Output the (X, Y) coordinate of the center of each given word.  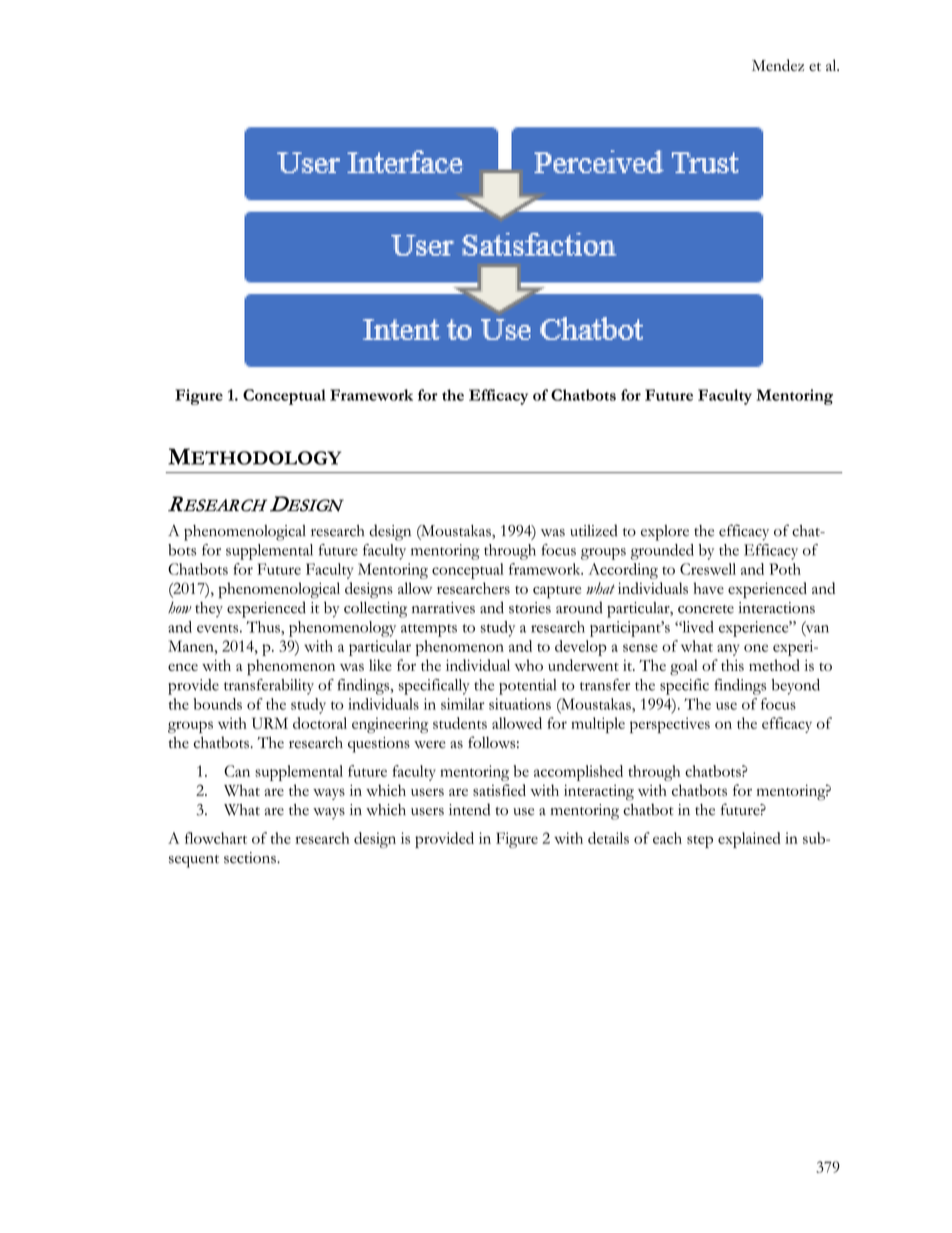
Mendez (778, 65)
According (623, 571)
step (700, 841)
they (209, 609)
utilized (594, 530)
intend (469, 809)
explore (665, 533)
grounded (662, 552)
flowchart (216, 838)
